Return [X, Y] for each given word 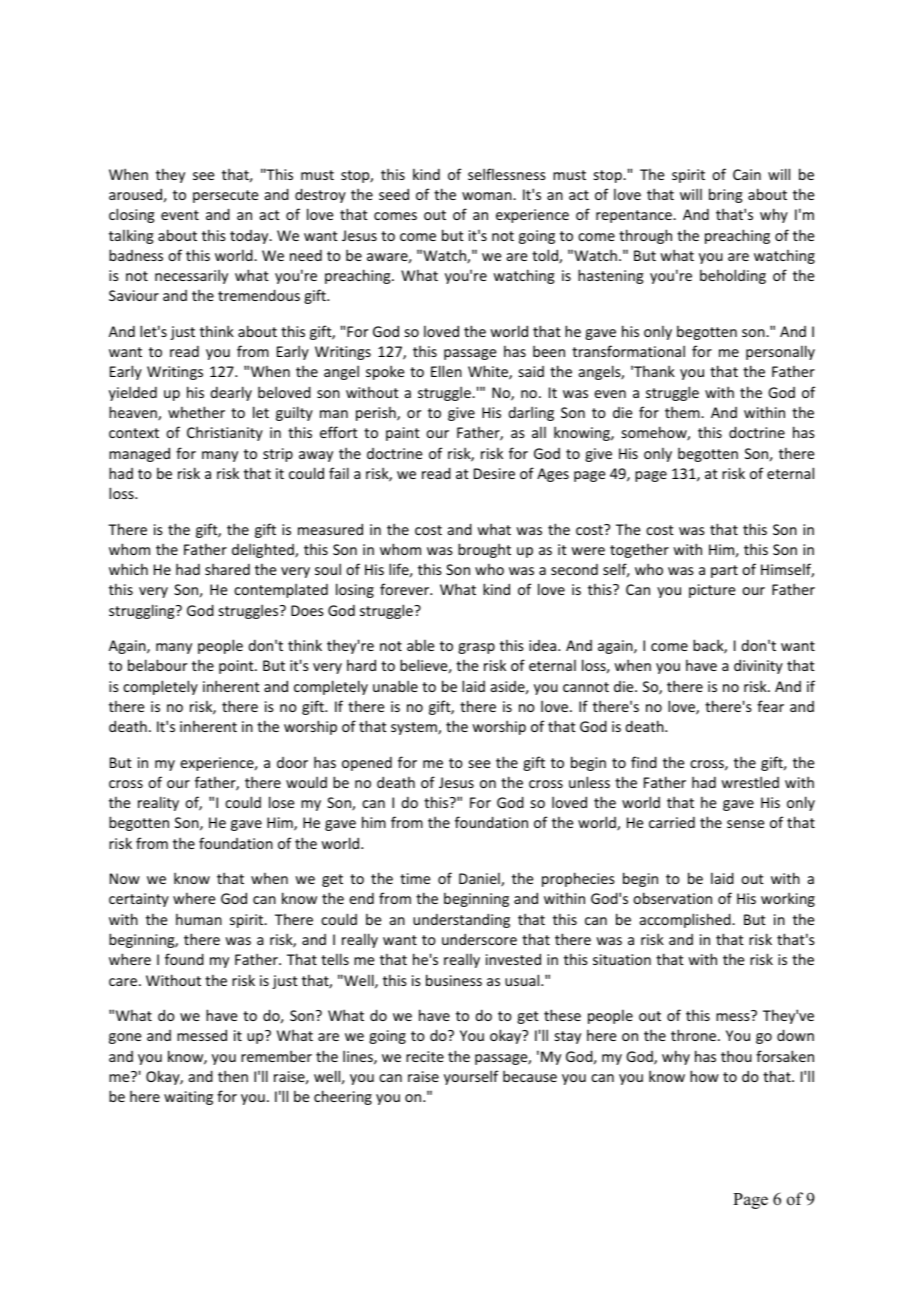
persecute [225, 196]
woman [488, 196]
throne [695, 1035]
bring [725, 195]
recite [425, 1056]
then [233, 1076]
